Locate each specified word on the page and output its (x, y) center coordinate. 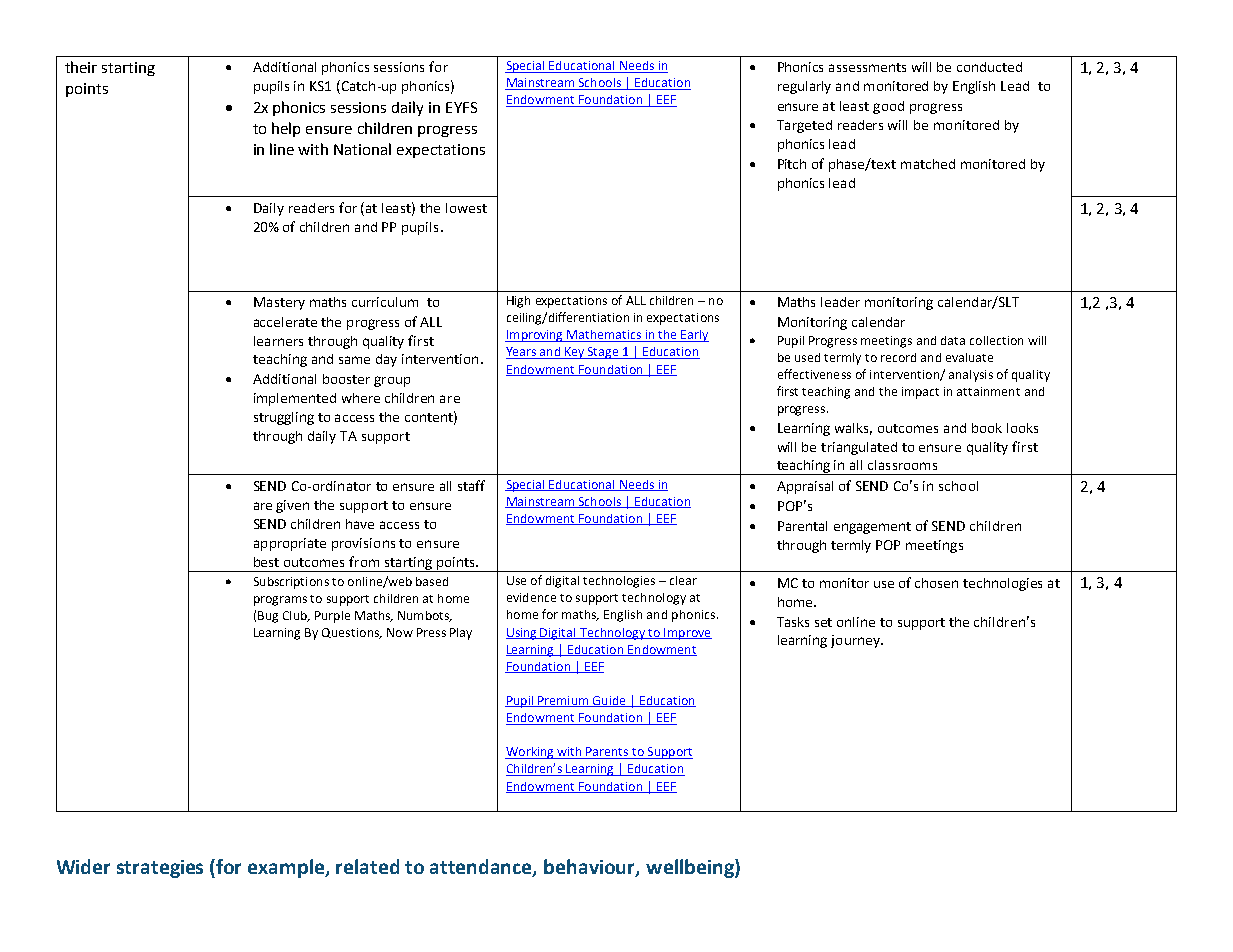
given (292, 506)
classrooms (902, 465)
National (362, 149)
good (888, 107)
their (81, 67)
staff (471, 485)
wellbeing (691, 868)
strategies (160, 869)
